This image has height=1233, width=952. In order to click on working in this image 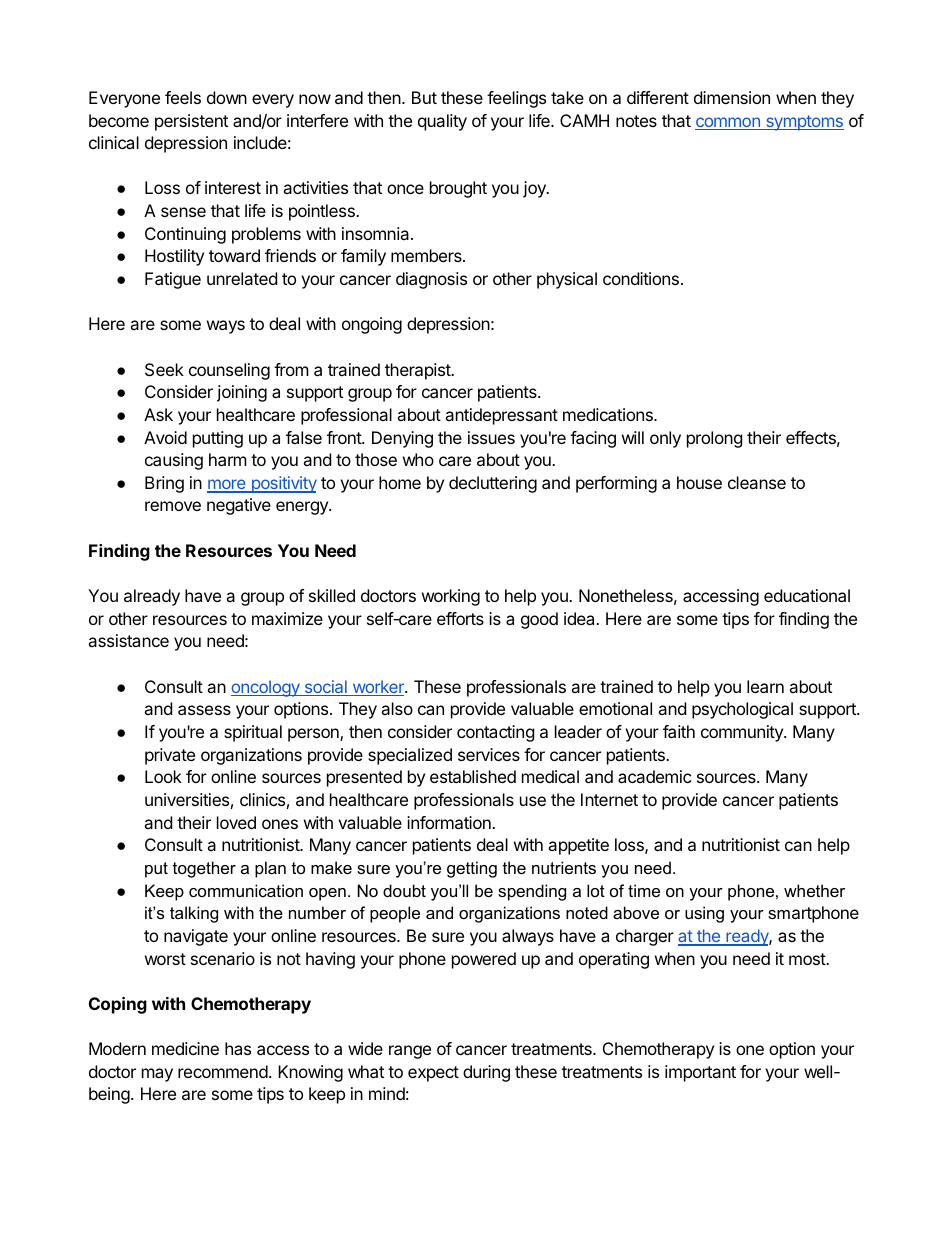, I will do `click(451, 597)`.
